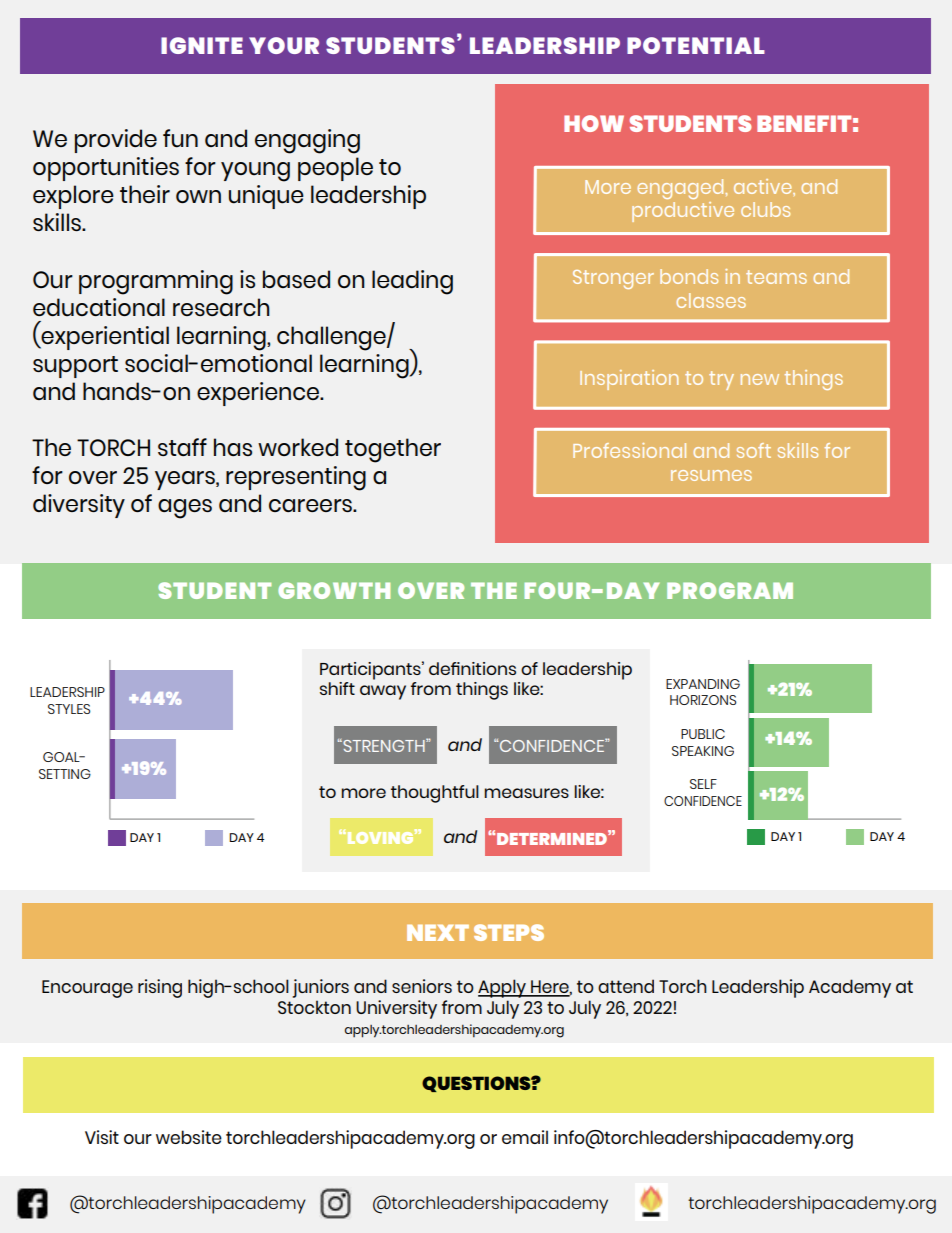 This screenshot has height=1233, width=952. Describe the element at coordinates (189, 1137) in the screenshot. I see `website` at that location.
